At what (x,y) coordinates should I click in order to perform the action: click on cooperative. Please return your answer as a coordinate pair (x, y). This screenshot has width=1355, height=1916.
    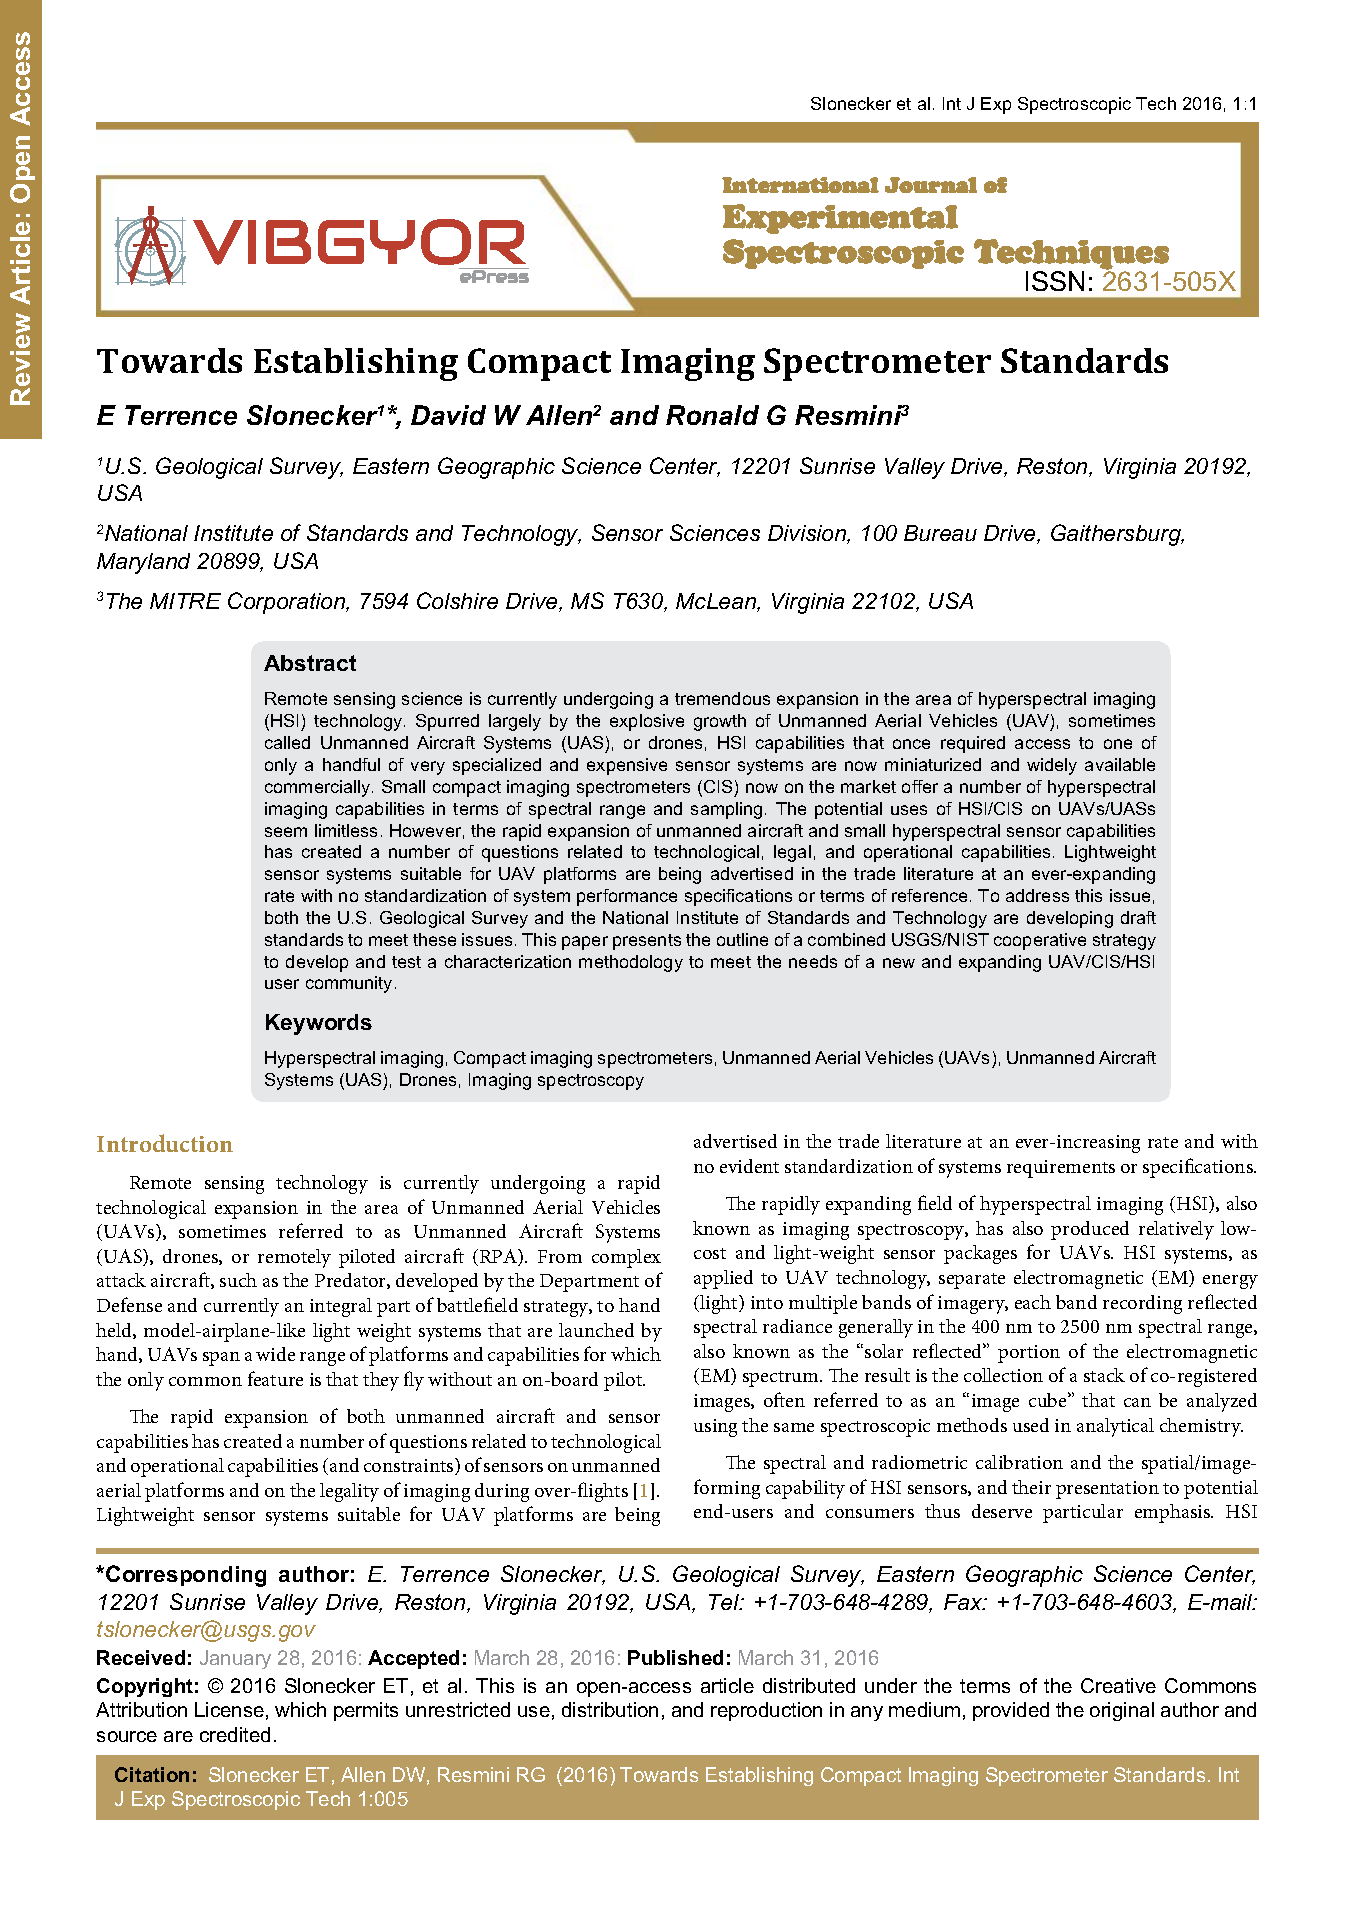
    Looking at the image, I should click on (1040, 941).
